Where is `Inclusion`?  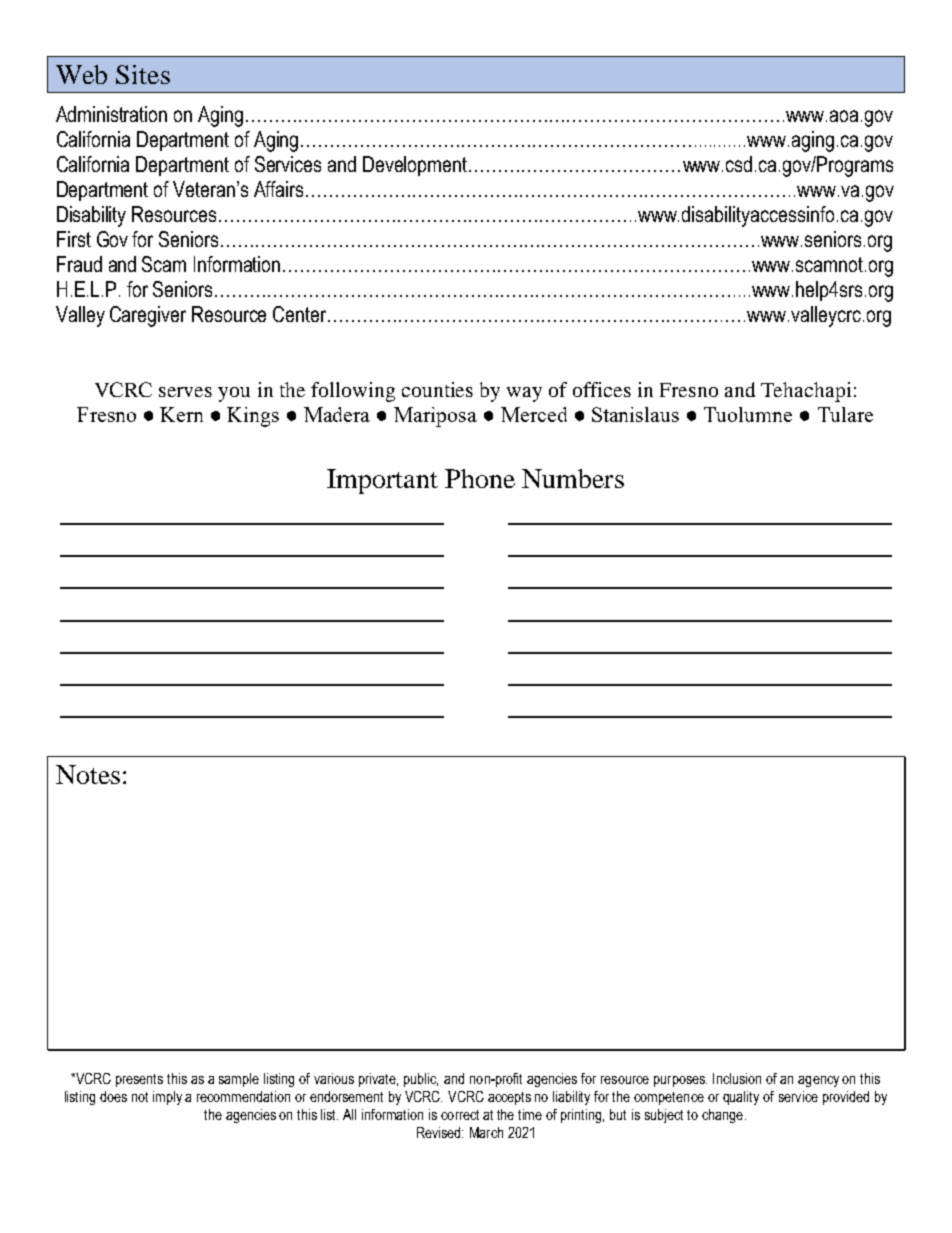 Inclusion is located at coordinates (737, 1078).
